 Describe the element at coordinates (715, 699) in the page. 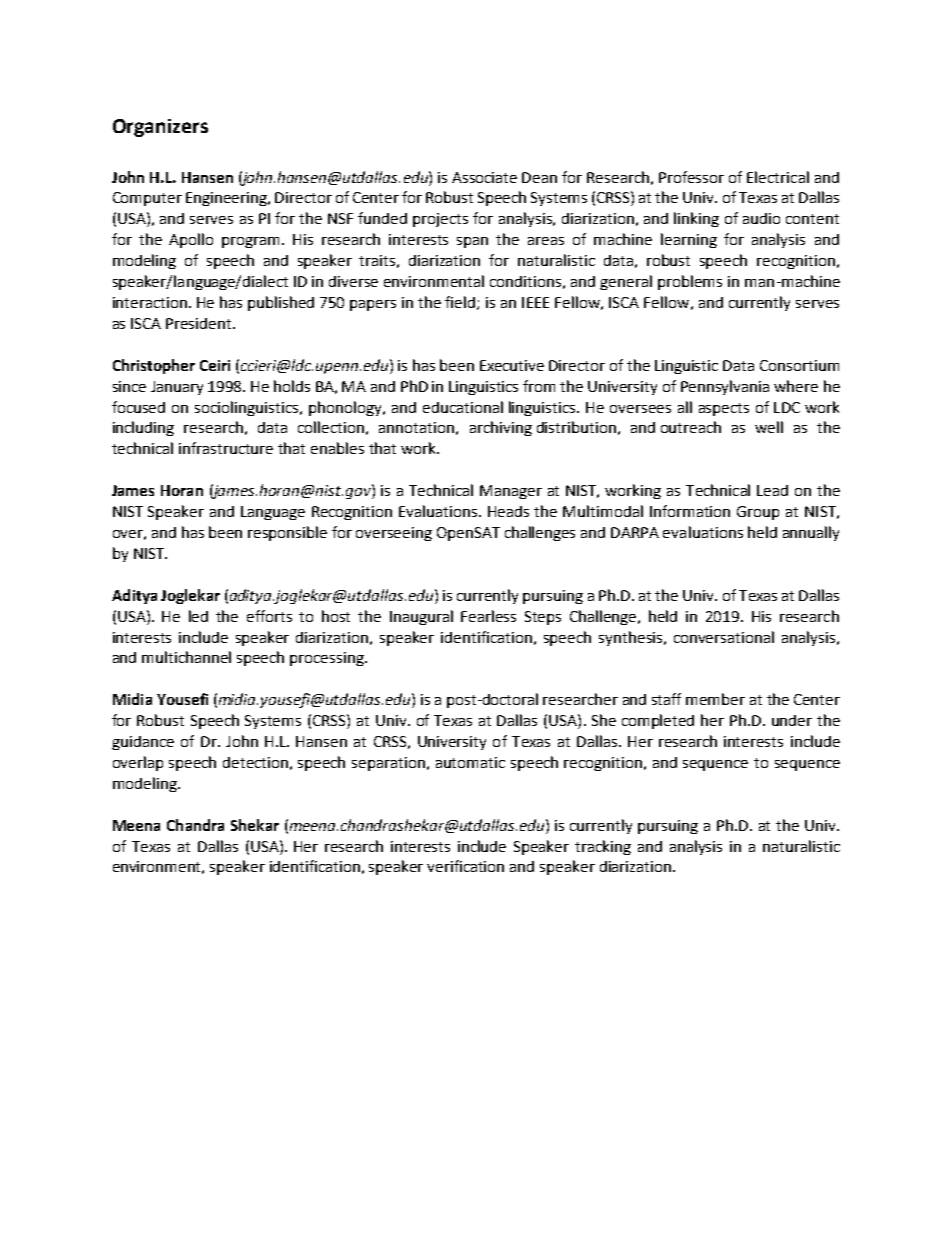

I see `member` at that location.
